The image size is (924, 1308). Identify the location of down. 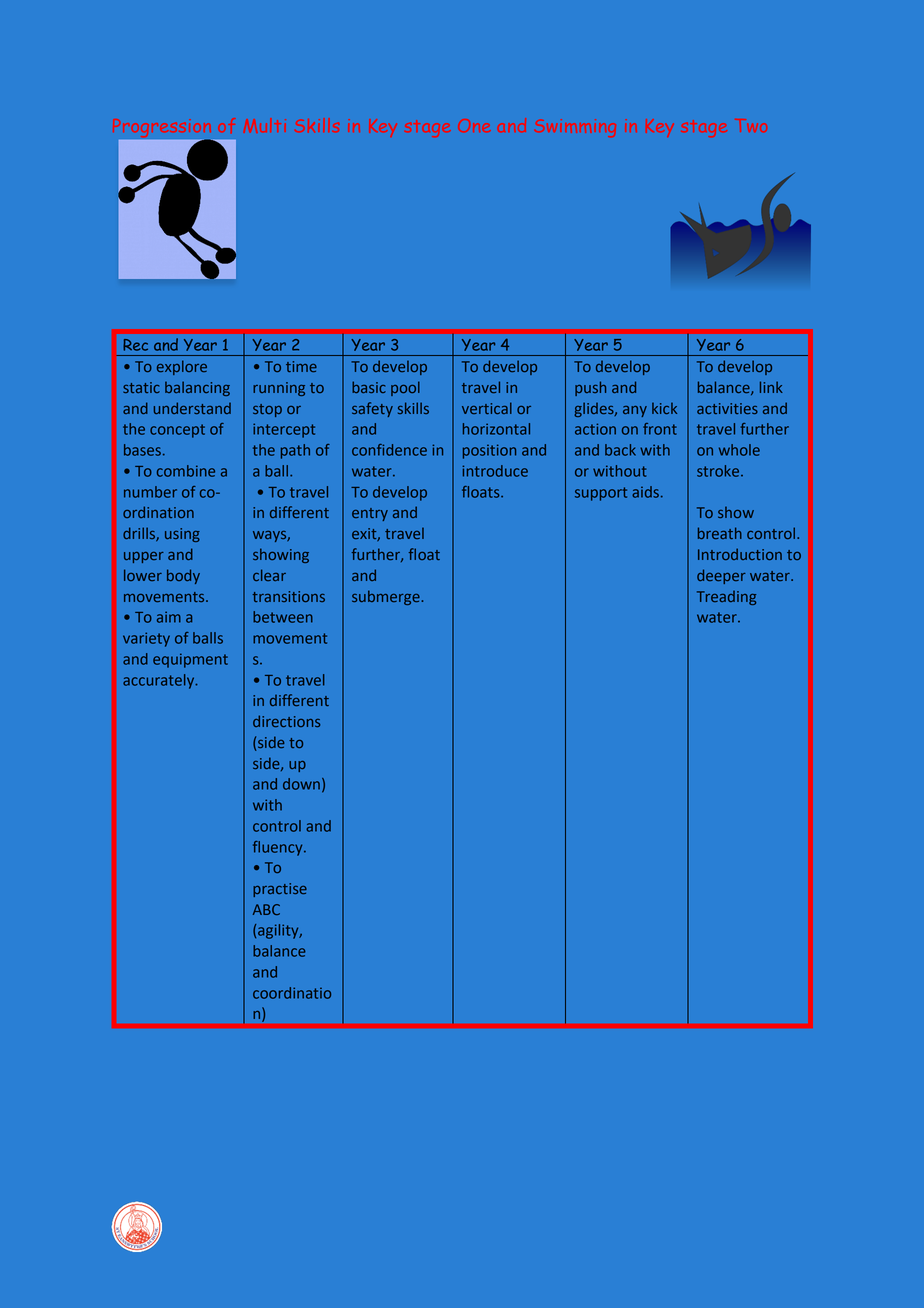
(301, 784).
